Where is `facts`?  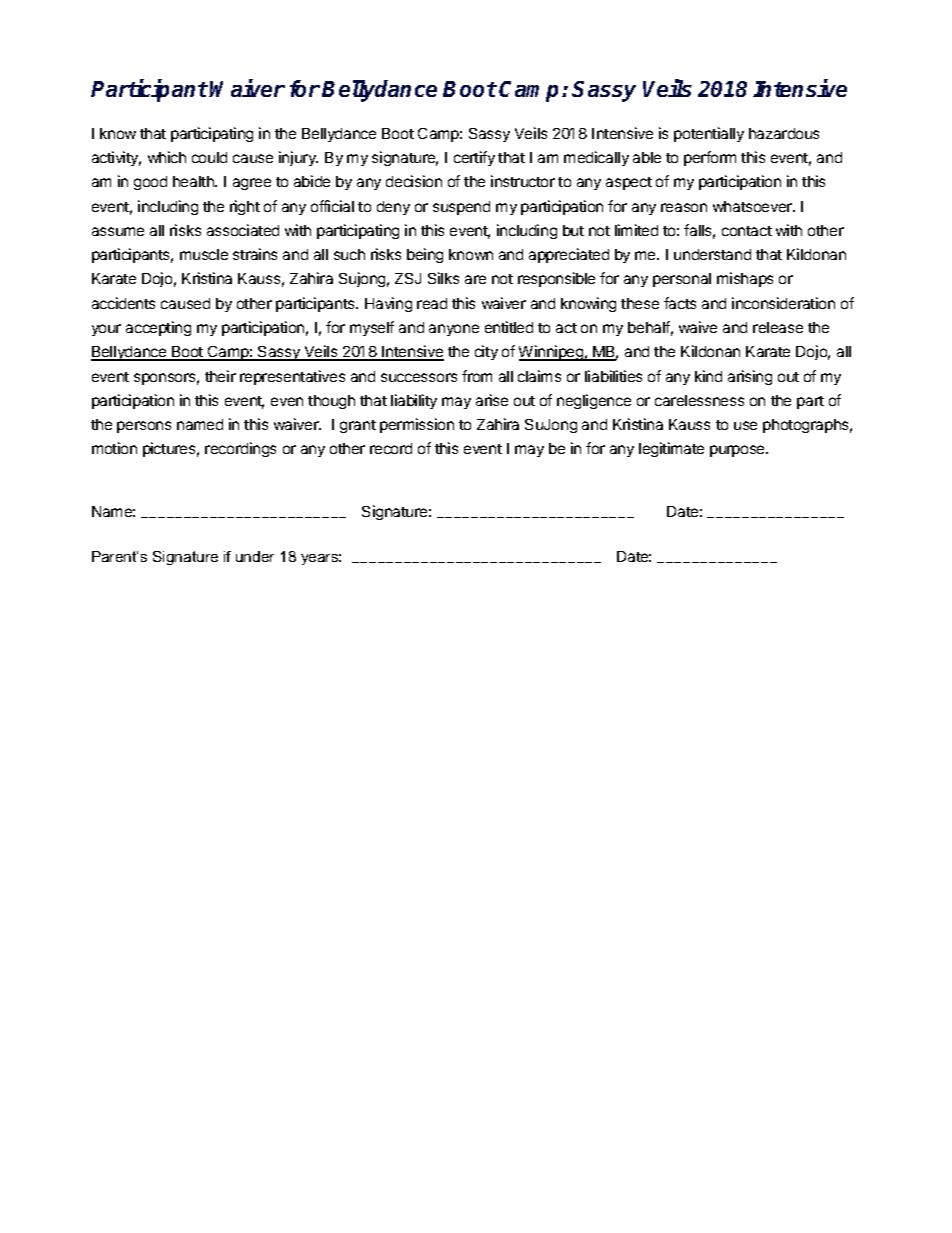 facts is located at coordinates (680, 303).
